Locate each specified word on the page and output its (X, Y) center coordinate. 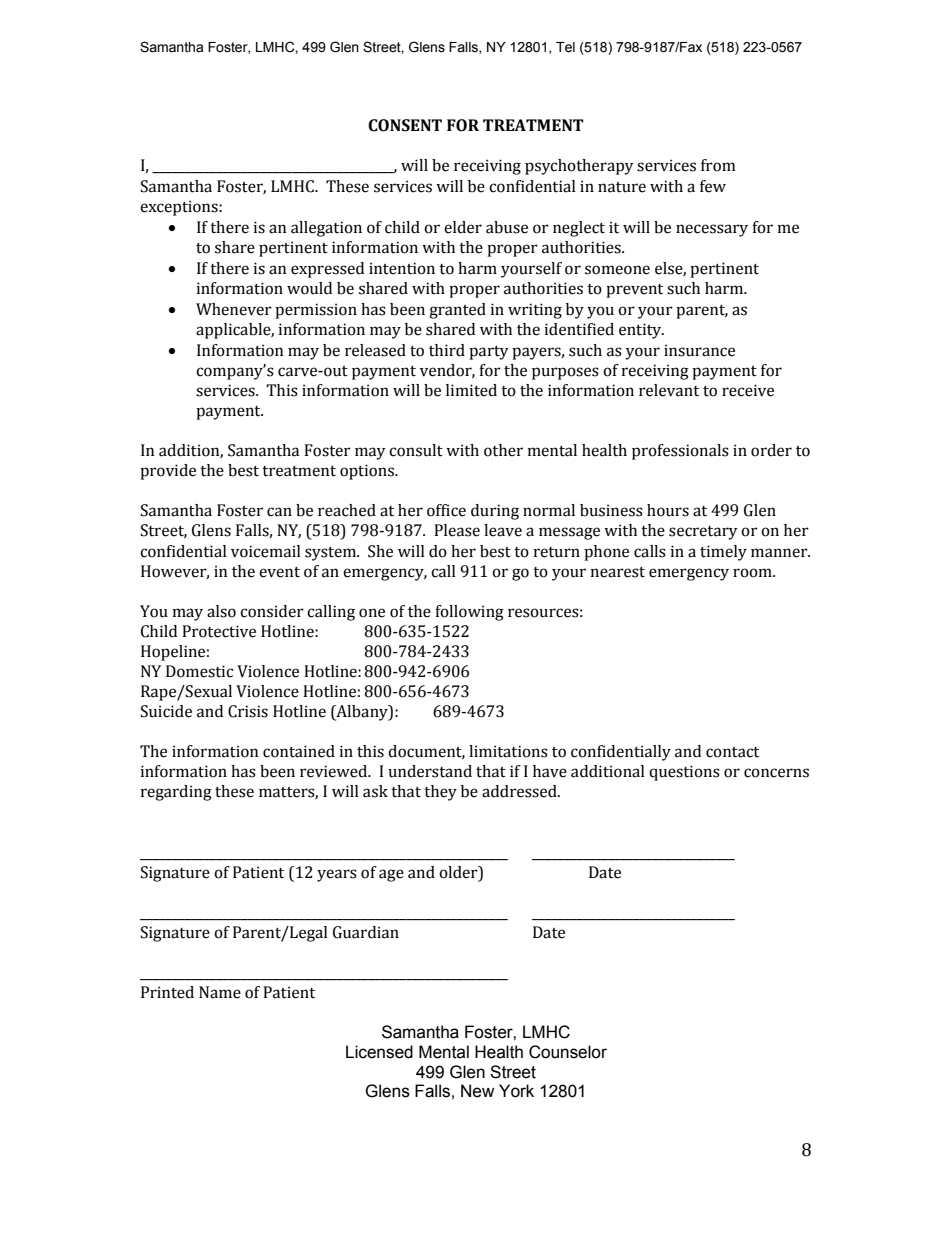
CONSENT (405, 125)
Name (220, 992)
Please (457, 530)
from (718, 165)
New (477, 1091)
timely (723, 553)
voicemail (266, 551)
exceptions (180, 208)
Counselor (568, 1052)
